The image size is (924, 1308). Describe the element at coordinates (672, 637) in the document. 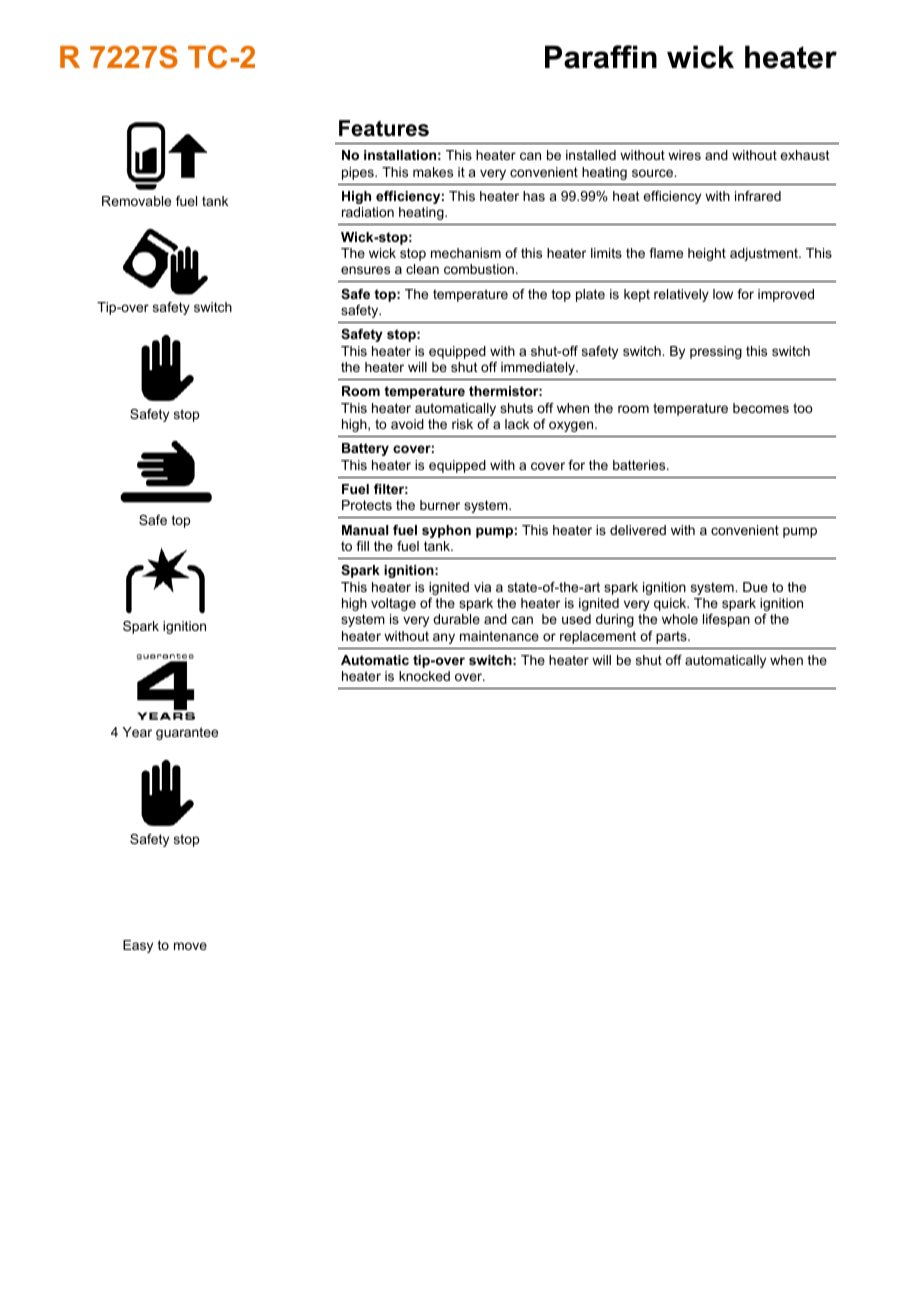

I see `parts` at that location.
